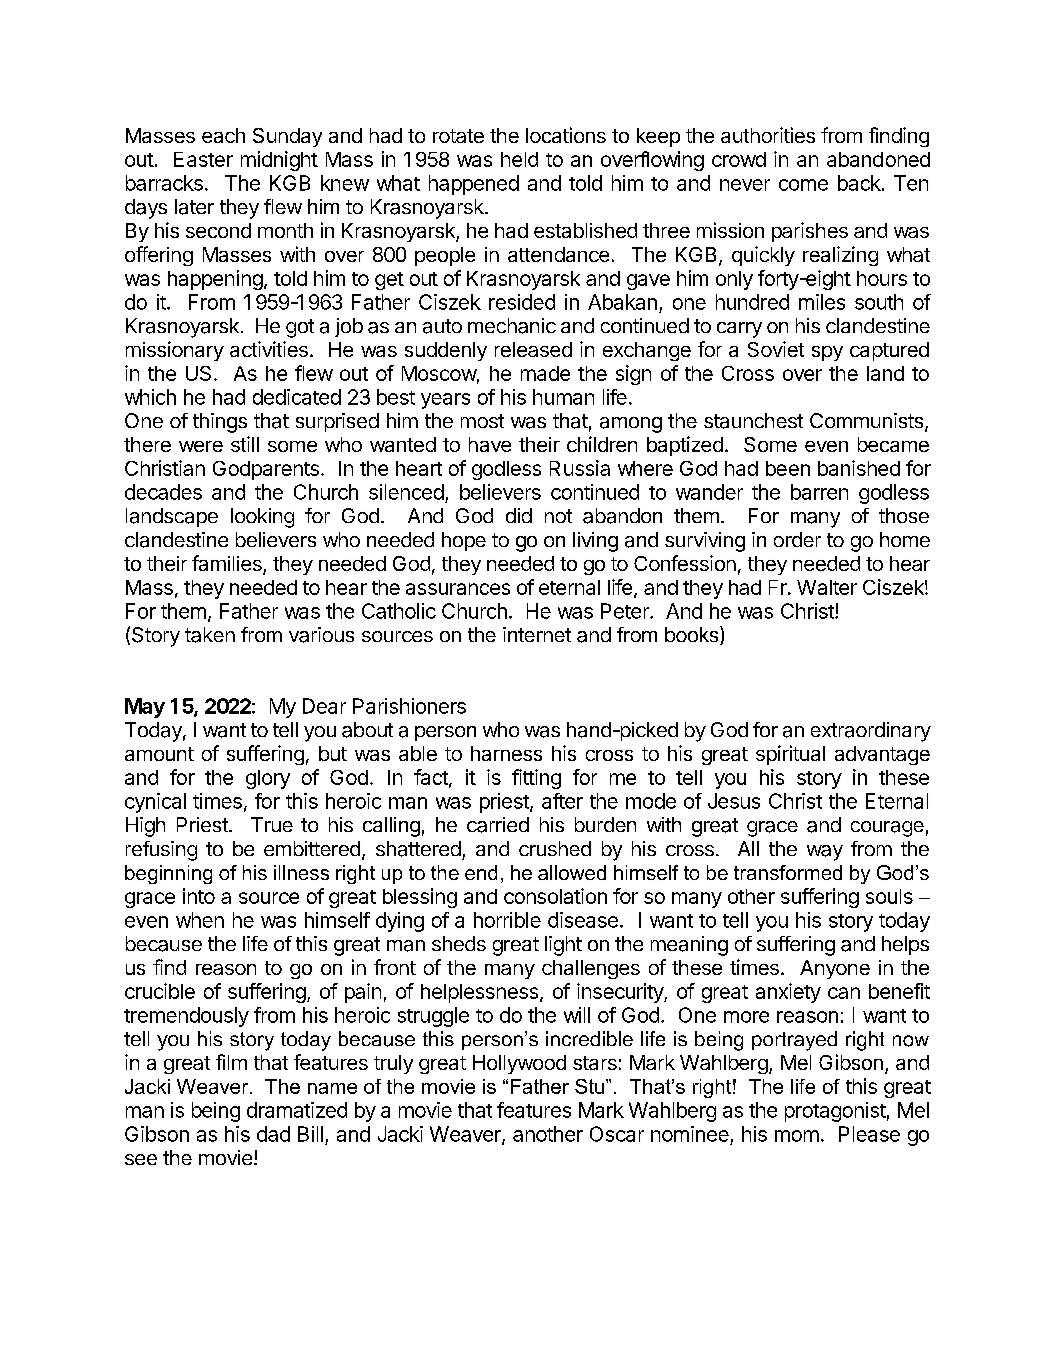  Describe the element at coordinates (272, 824) in the page. I see `True` at that location.
